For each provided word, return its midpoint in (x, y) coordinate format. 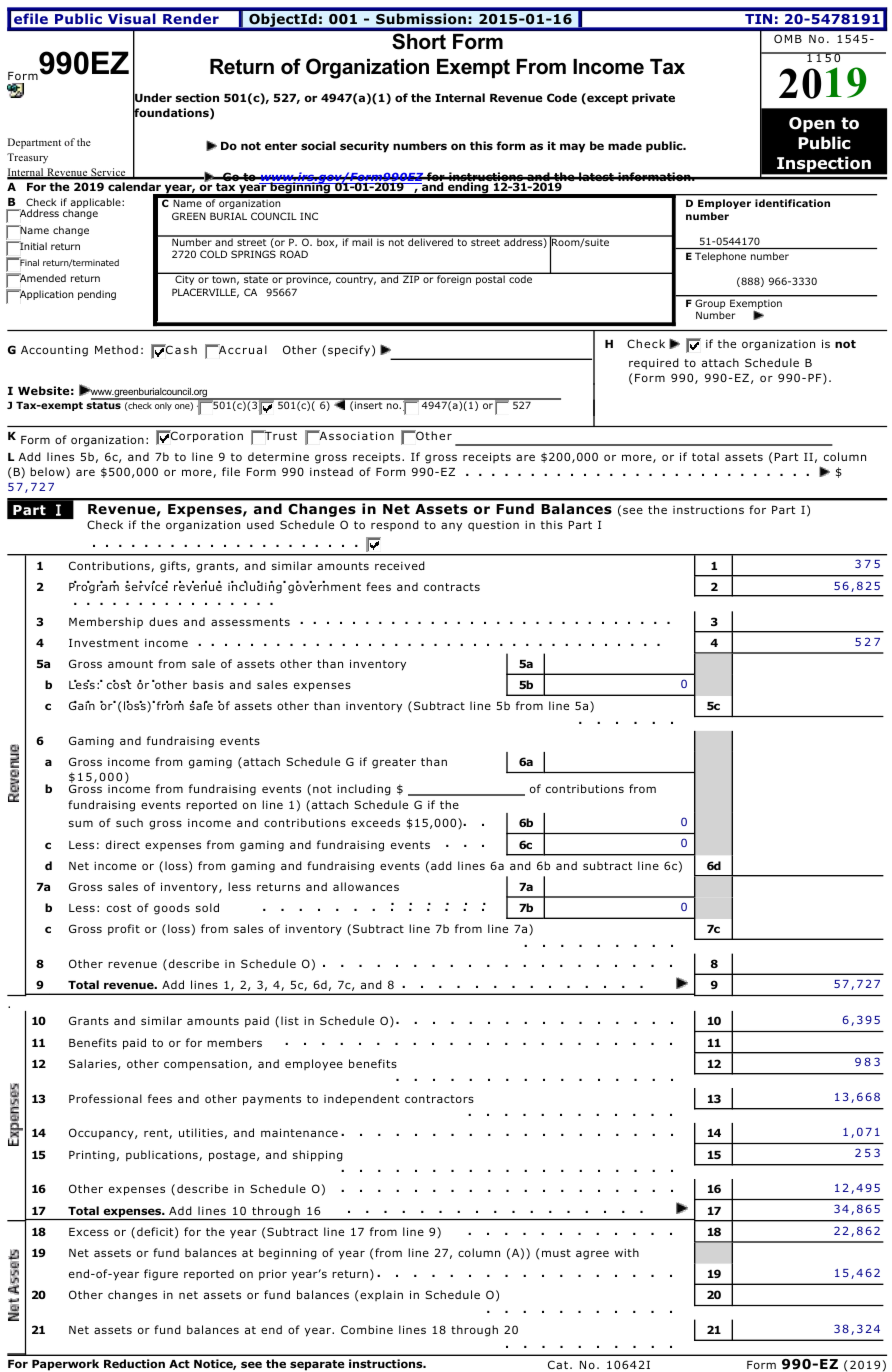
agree (592, 1255)
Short (419, 41)
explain (381, 1295)
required (654, 363)
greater (394, 763)
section (197, 97)
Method (116, 349)
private (653, 99)
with (627, 1252)
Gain (82, 705)
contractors (439, 1099)
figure (161, 1275)
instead (331, 471)
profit (124, 930)
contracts (452, 587)
